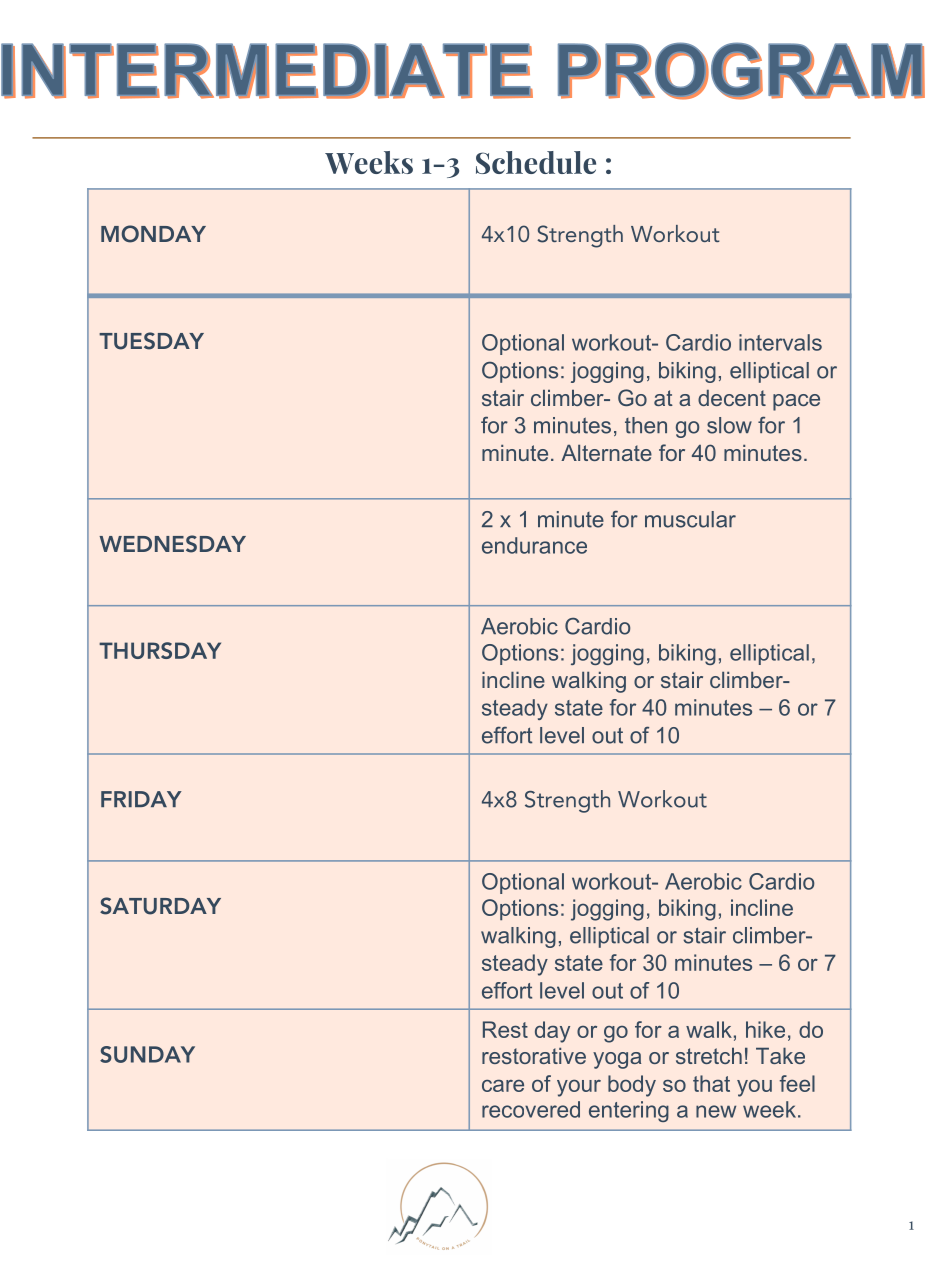  What do you see at coordinates (780, 342) in the image?
I see `intervals` at bounding box center [780, 342].
